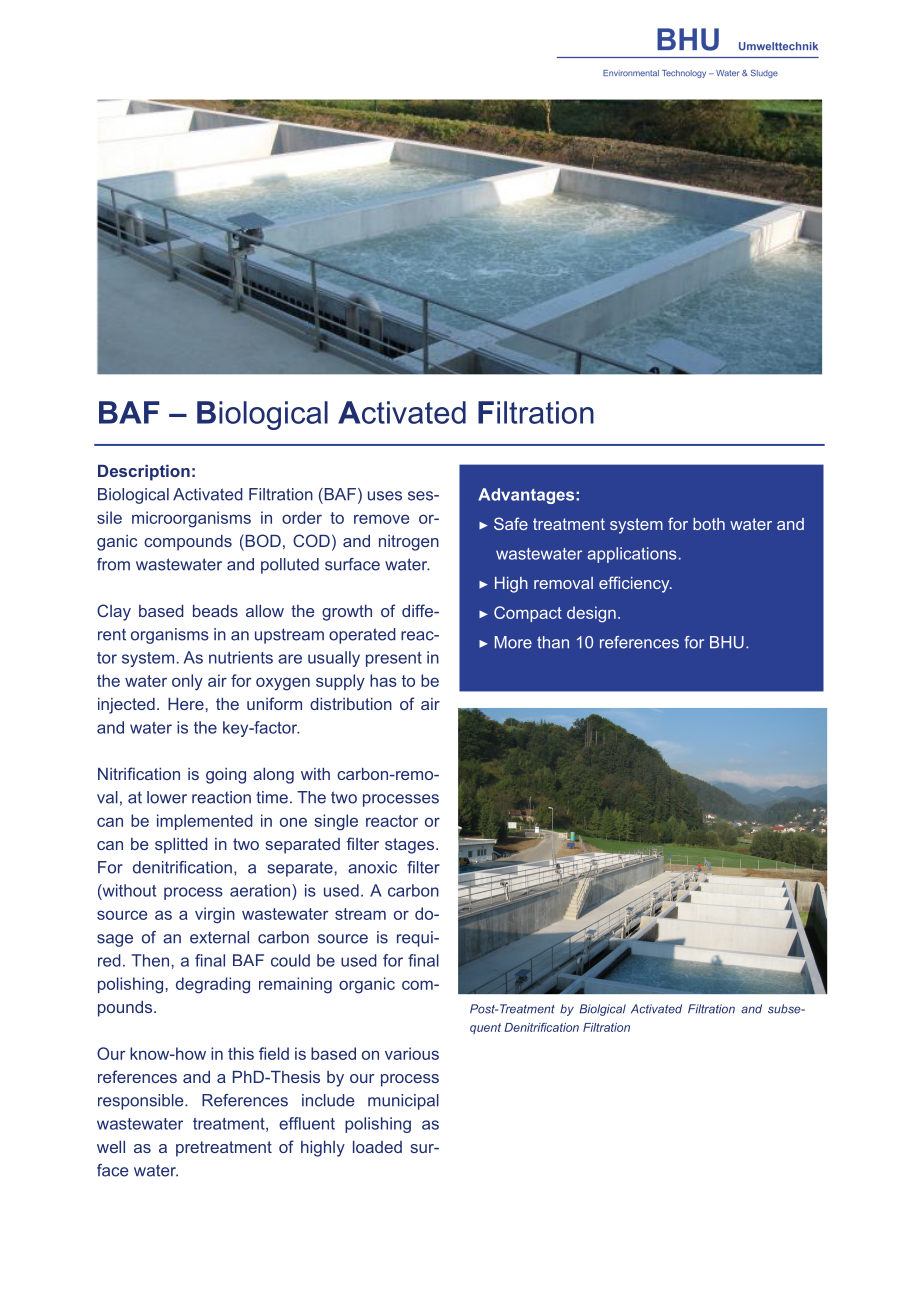 Image resolution: width=924 pixels, height=1308 pixels. I want to click on both, so click(709, 524).
